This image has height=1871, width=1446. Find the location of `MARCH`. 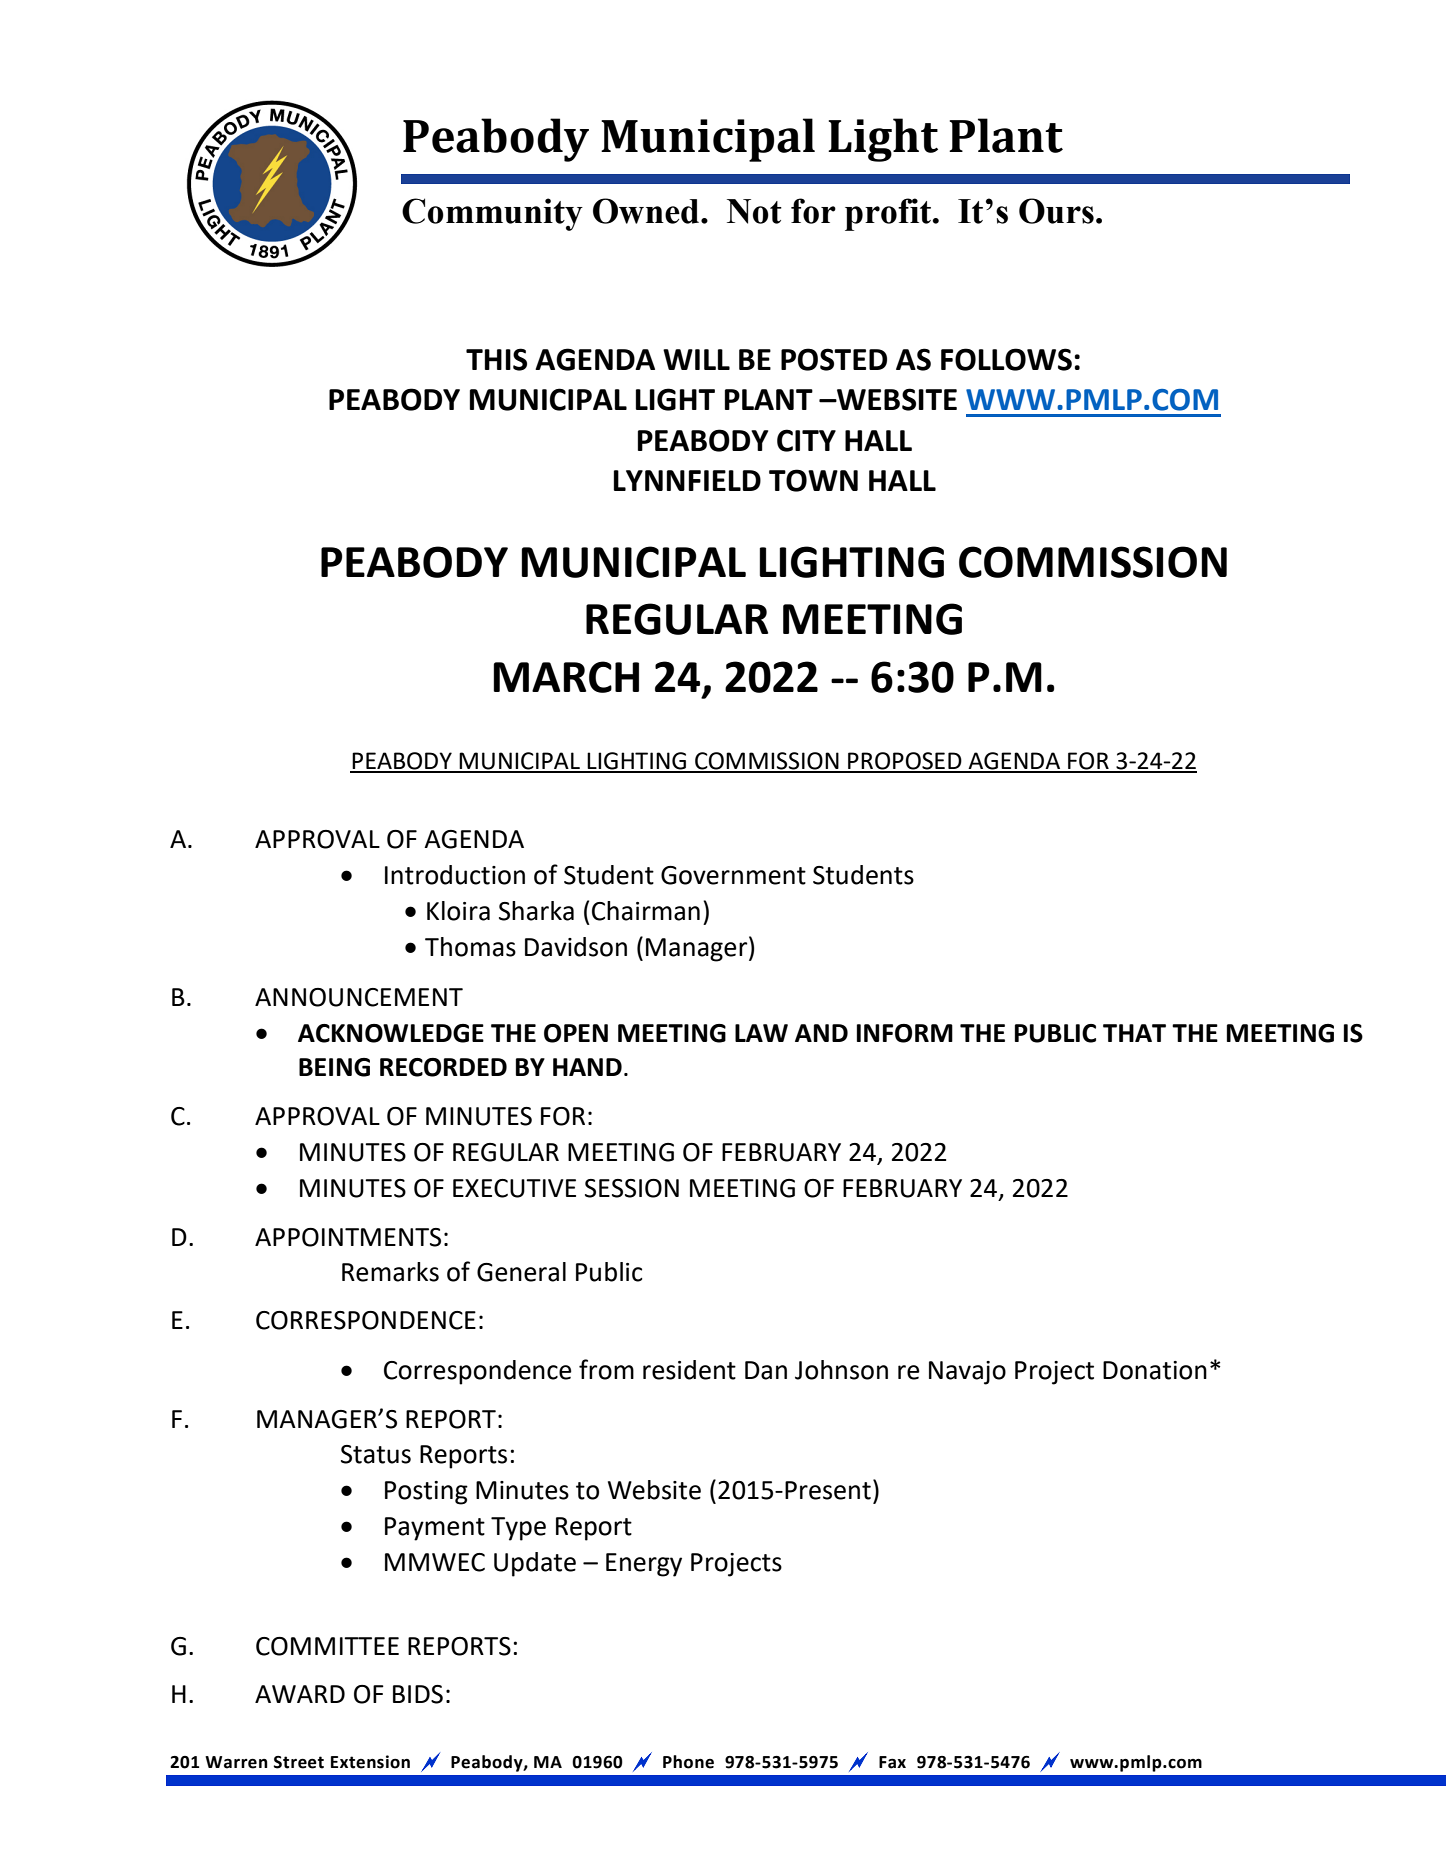

MARCH is located at coordinates (566, 677).
